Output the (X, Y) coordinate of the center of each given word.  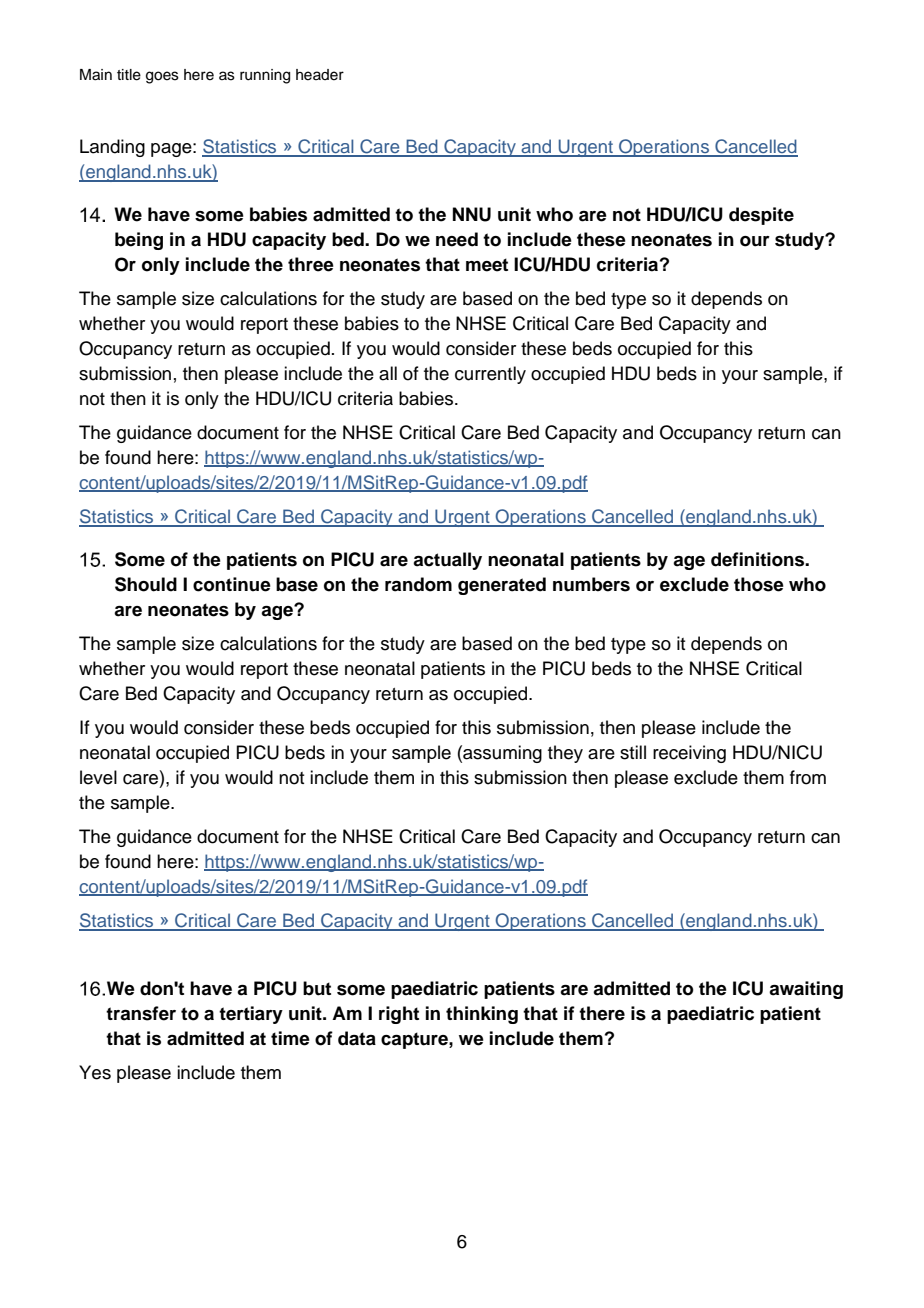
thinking (482, 1015)
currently (490, 375)
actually (447, 561)
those (759, 584)
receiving (689, 754)
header (320, 75)
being (139, 241)
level (98, 777)
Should (146, 584)
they (565, 754)
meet (487, 265)
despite (761, 216)
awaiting (806, 990)
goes (162, 77)
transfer (141, 1013)
